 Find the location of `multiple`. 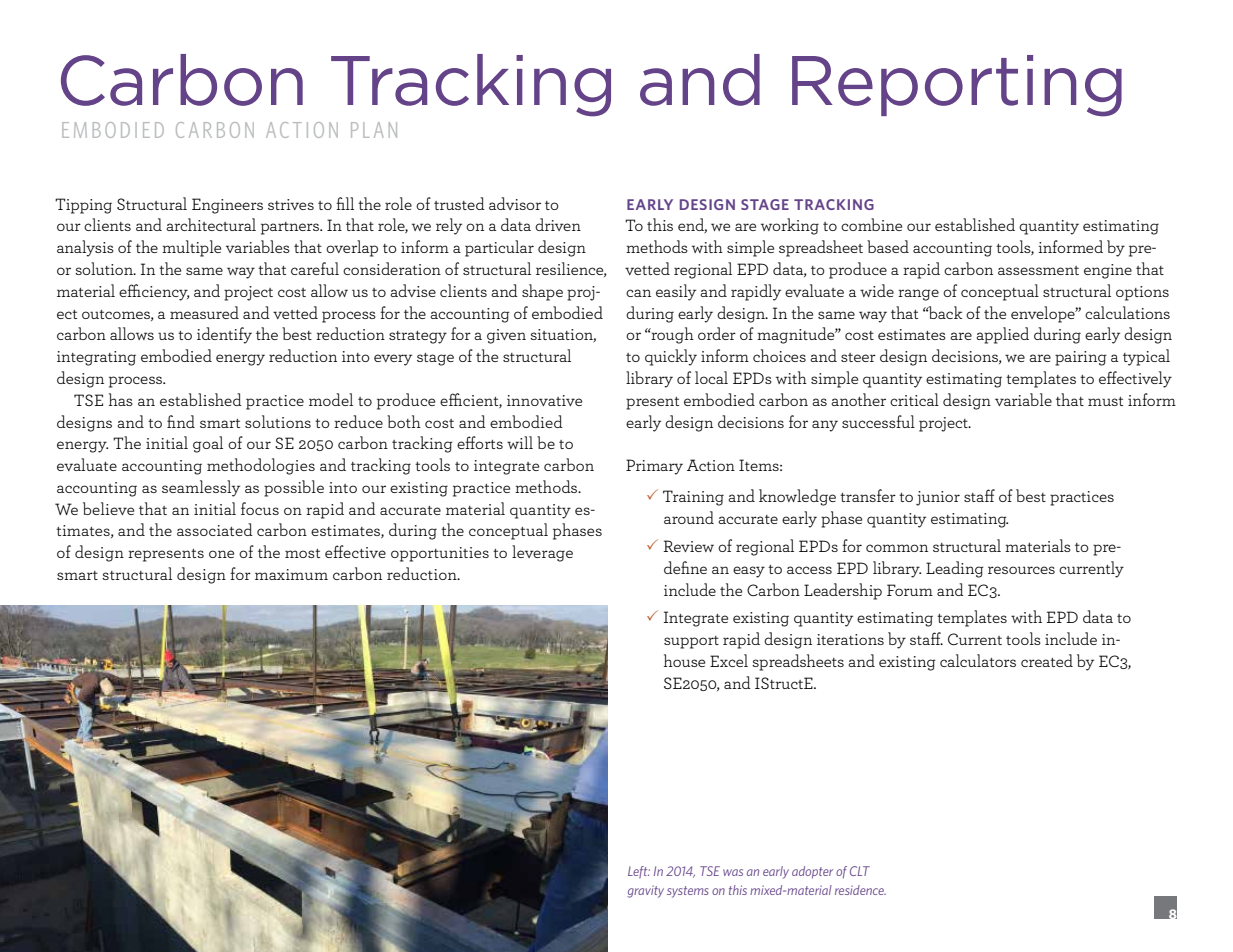

multiple is located at coordinates (191, 248).
